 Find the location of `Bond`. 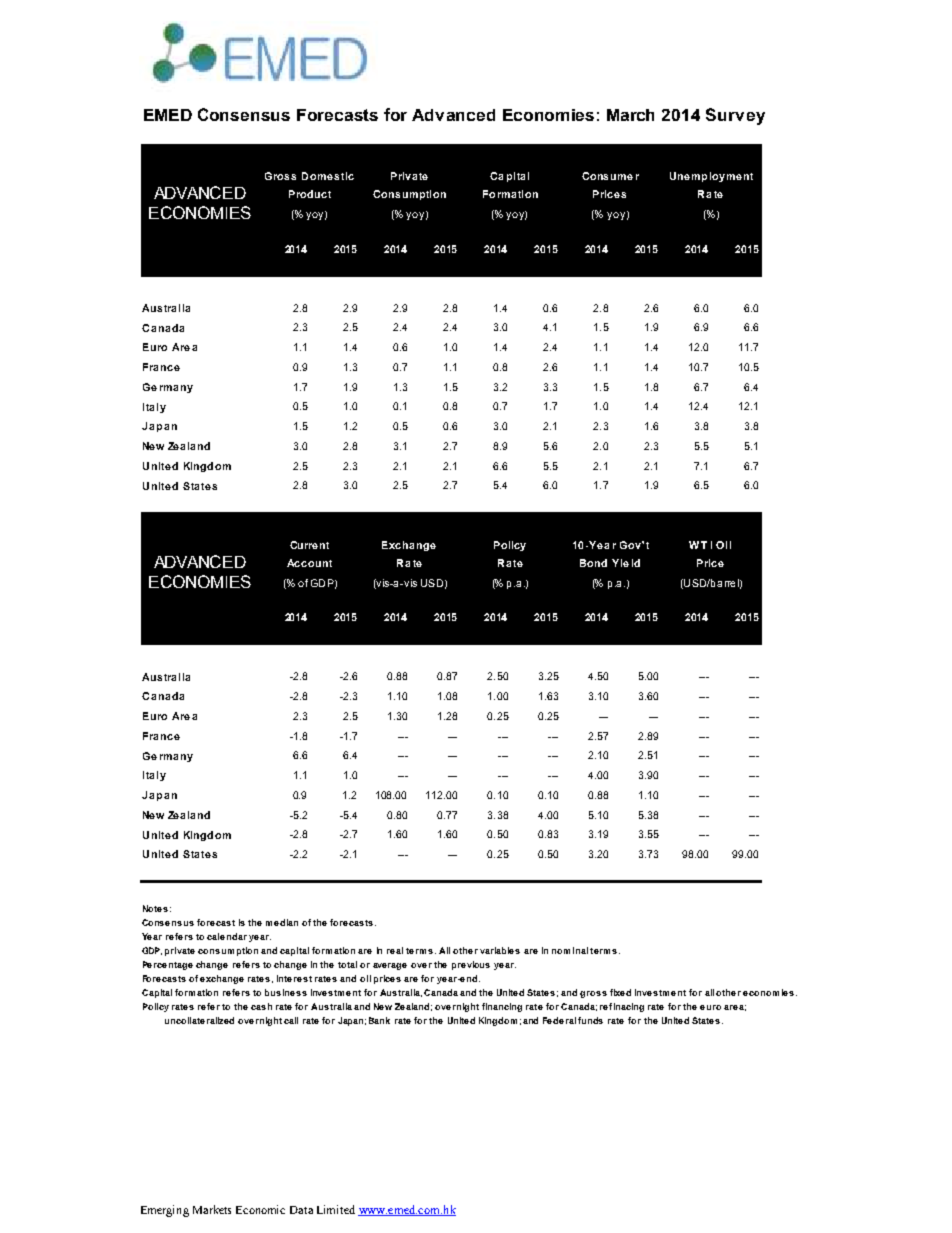

Bond is located at coordinates (593, 563).
